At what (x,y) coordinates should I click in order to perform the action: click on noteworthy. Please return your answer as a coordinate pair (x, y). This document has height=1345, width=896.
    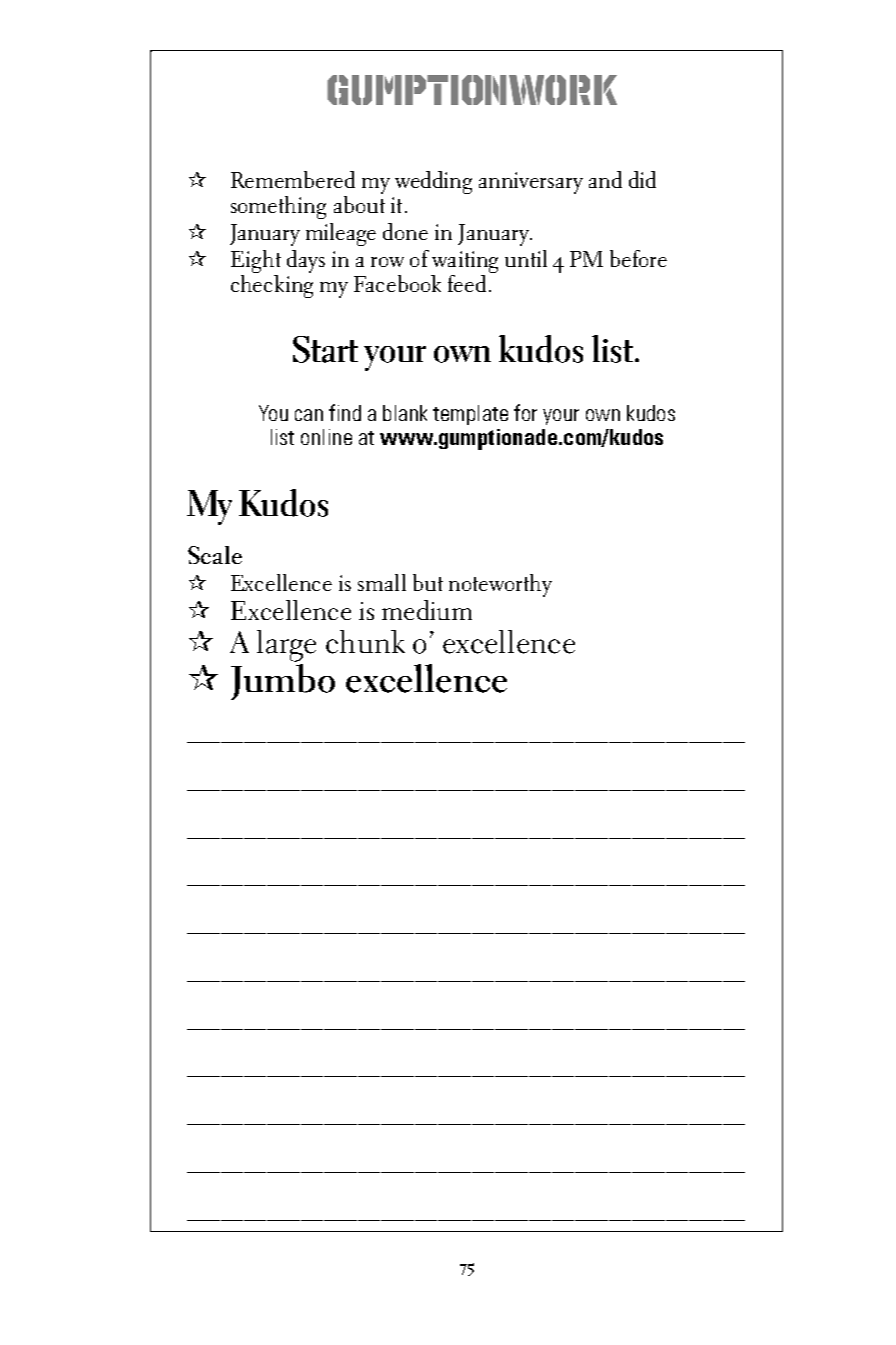
    Looking at the image, I should click on (500, 585).
